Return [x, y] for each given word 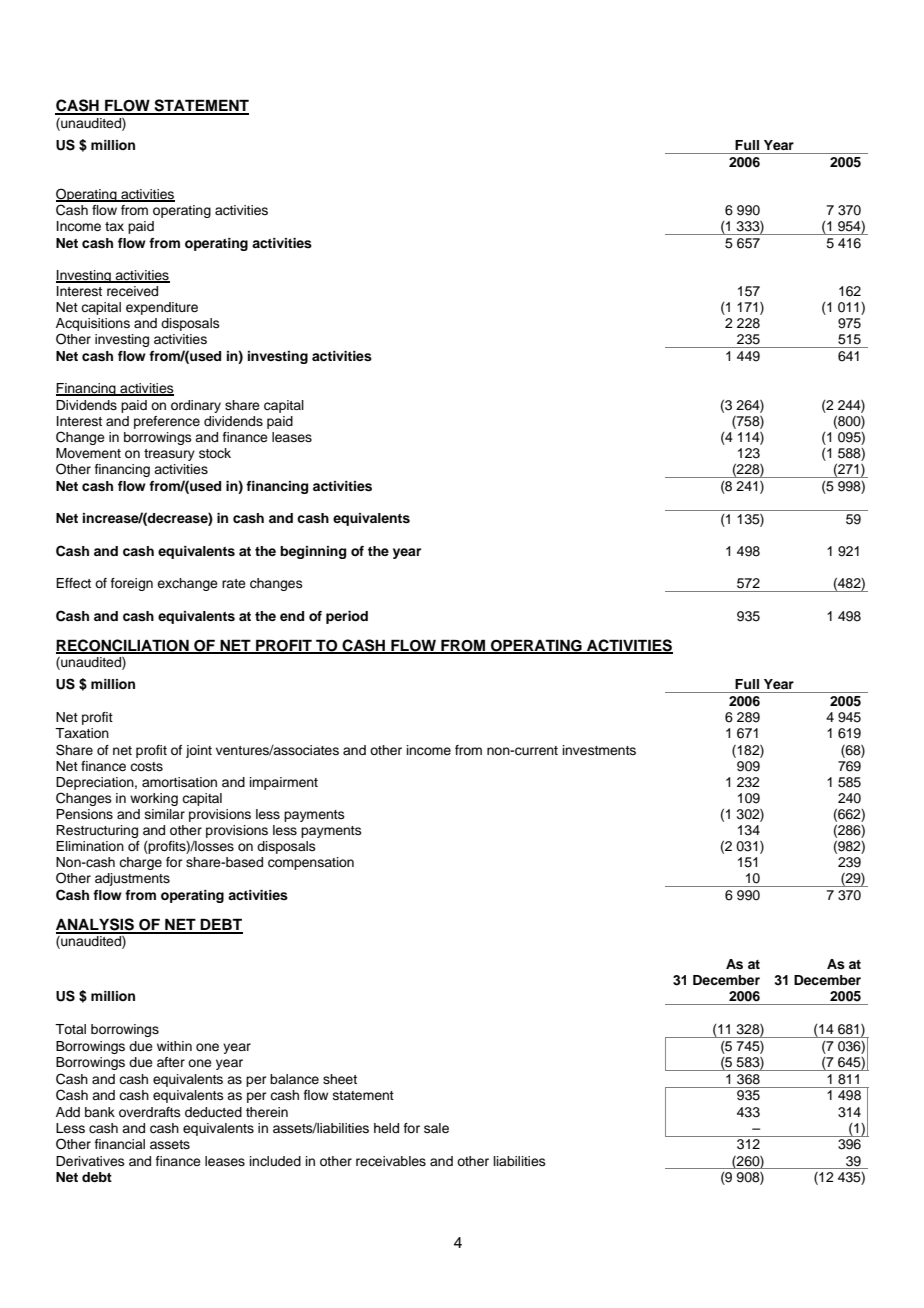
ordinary [196, 406]
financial [120, 1144]
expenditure [162, 308]
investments [599, 750]
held [386, 1128]
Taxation [82, 733]
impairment [284, 783]
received [132, 291]
